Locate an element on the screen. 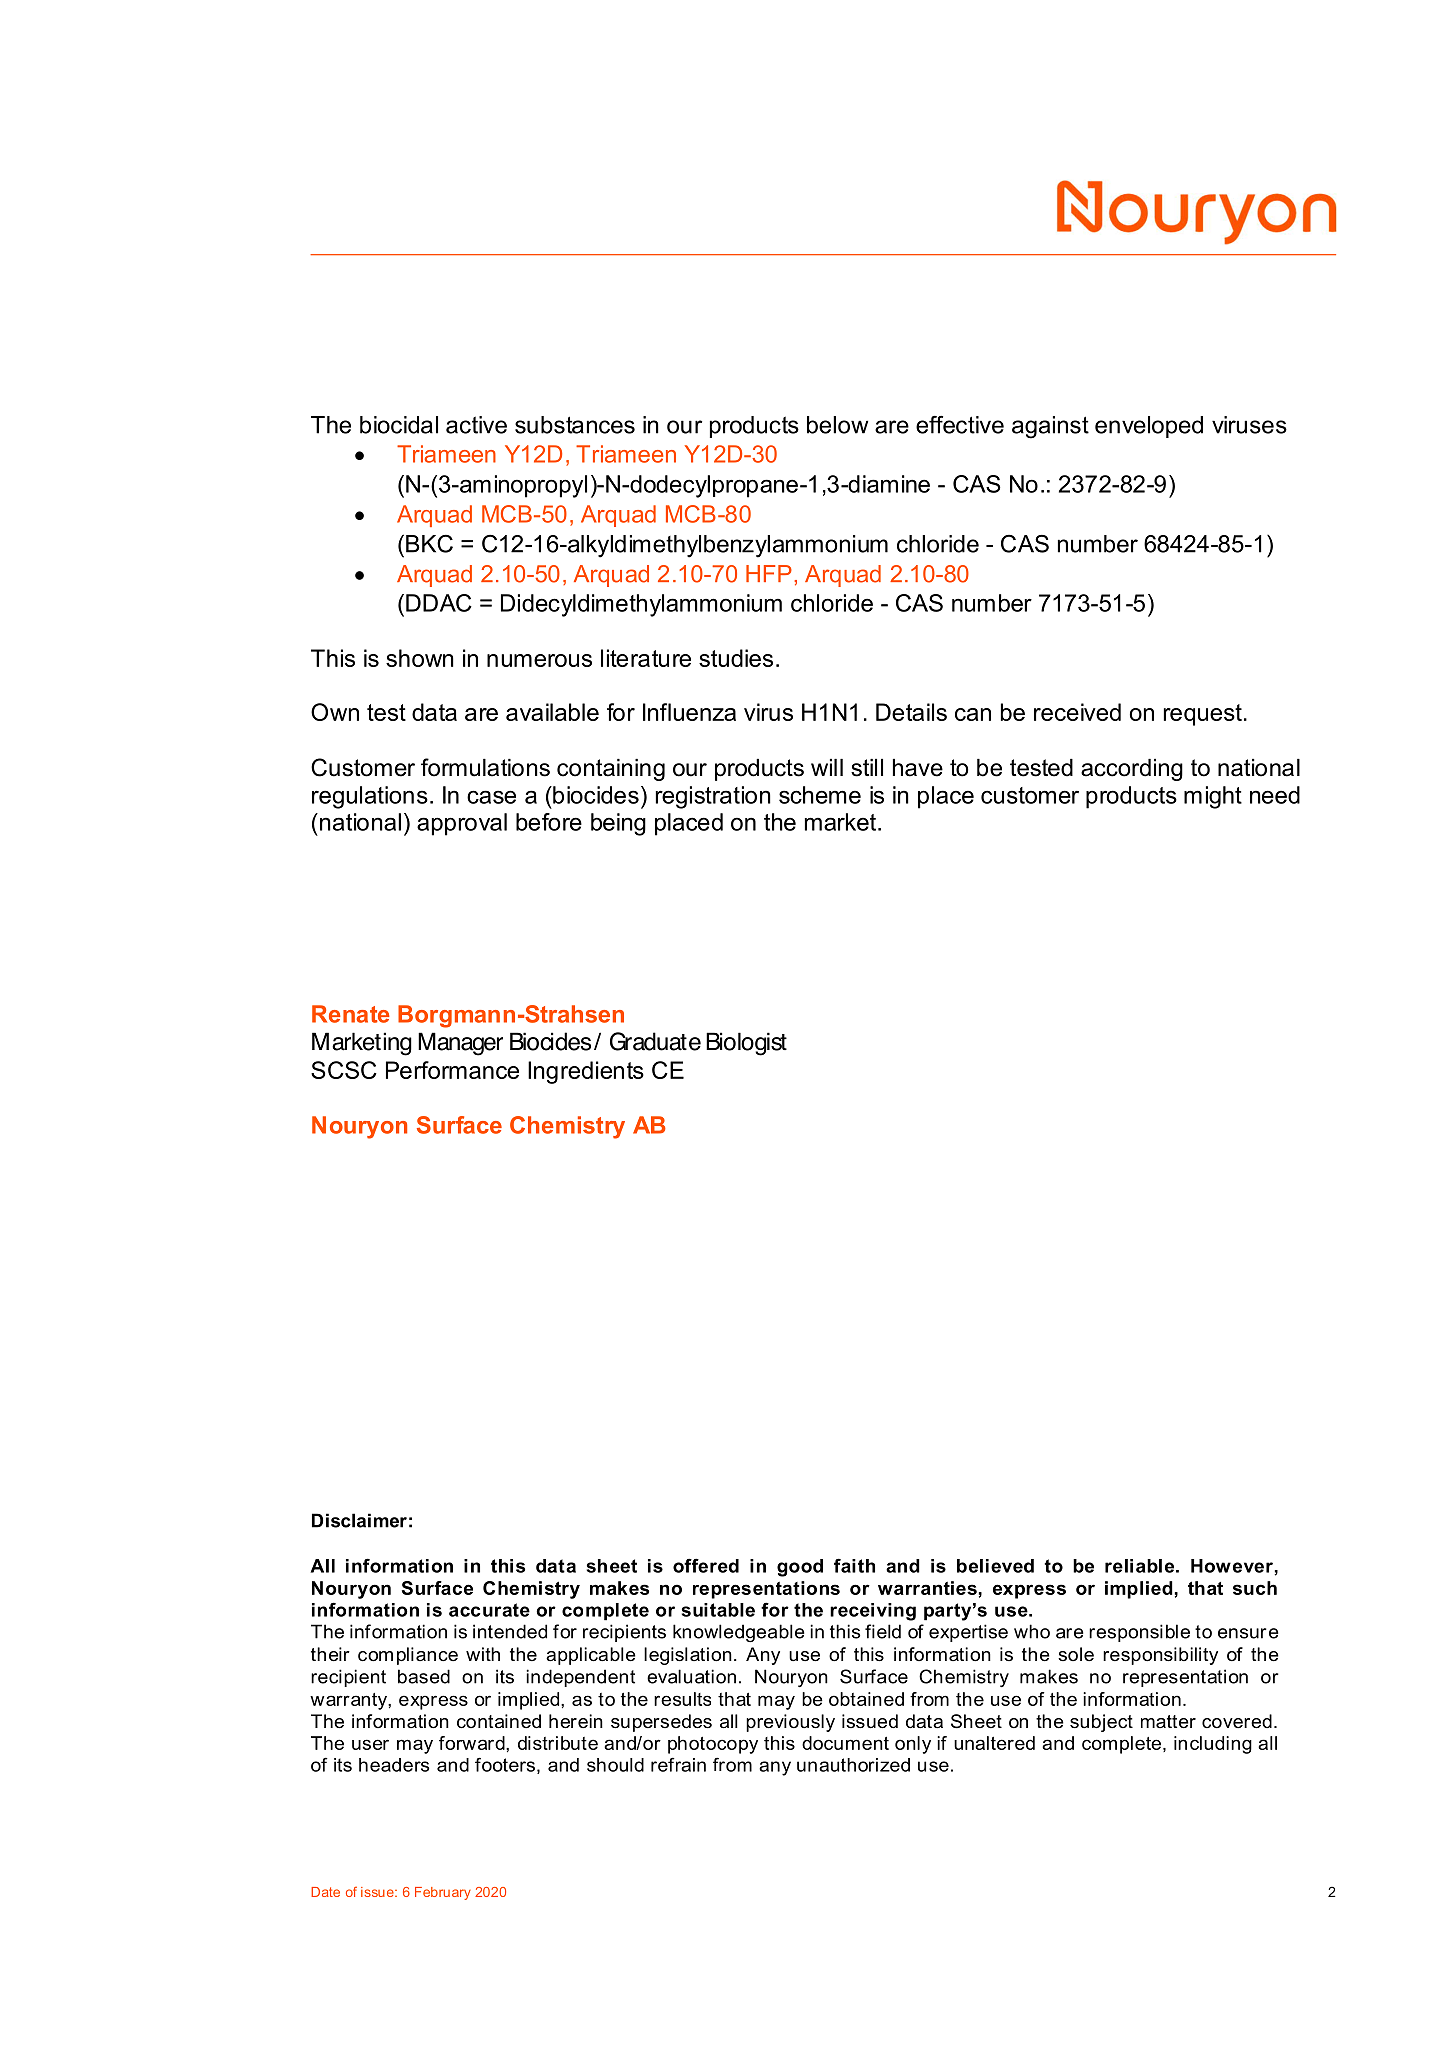 The height and width of the screenshot is (2059, 1456). approval is located at coordinates (462, 824).
